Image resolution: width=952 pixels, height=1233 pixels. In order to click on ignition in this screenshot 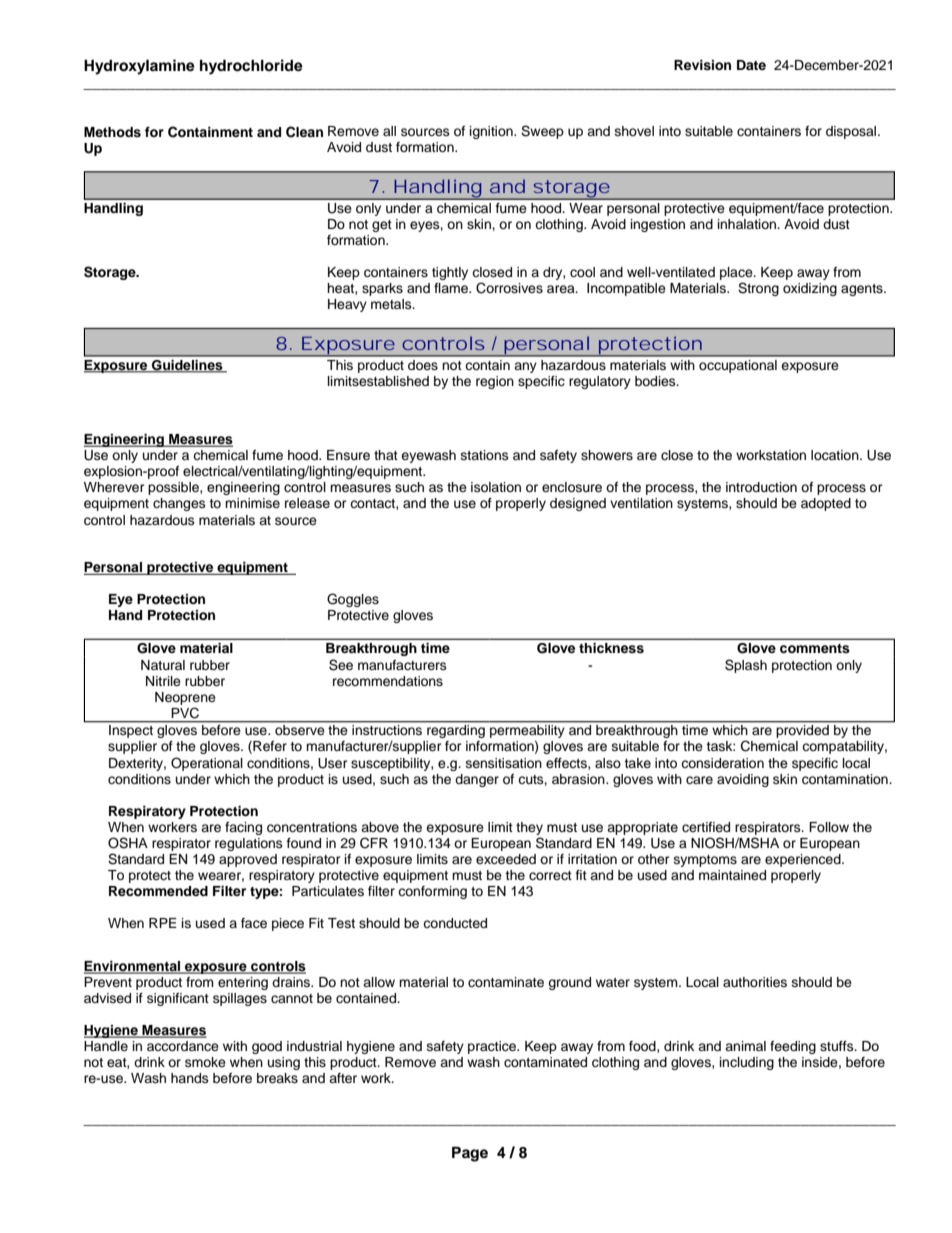, I will do `click(492, 132)`.
